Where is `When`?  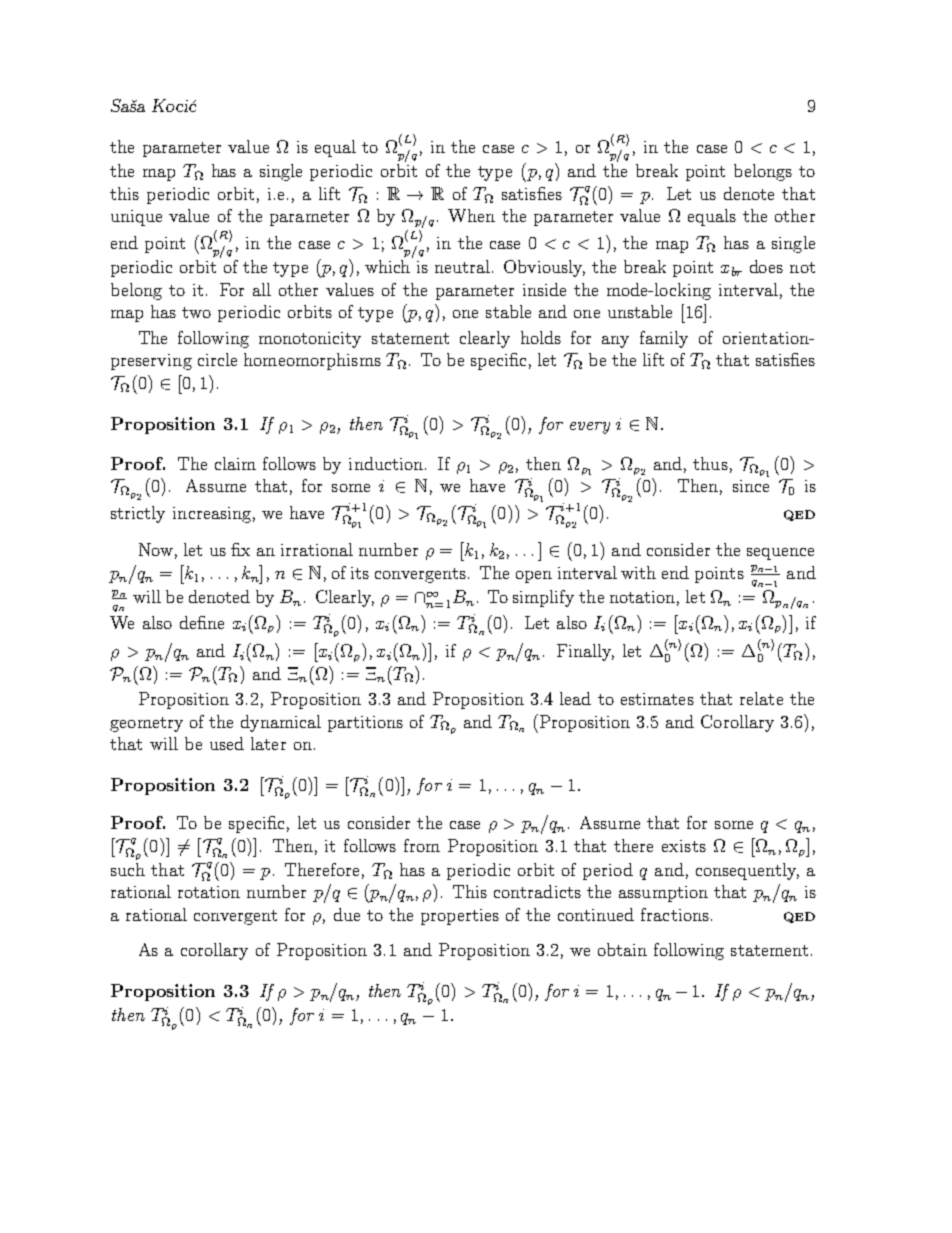
When is located at coordinates (471, 215).
